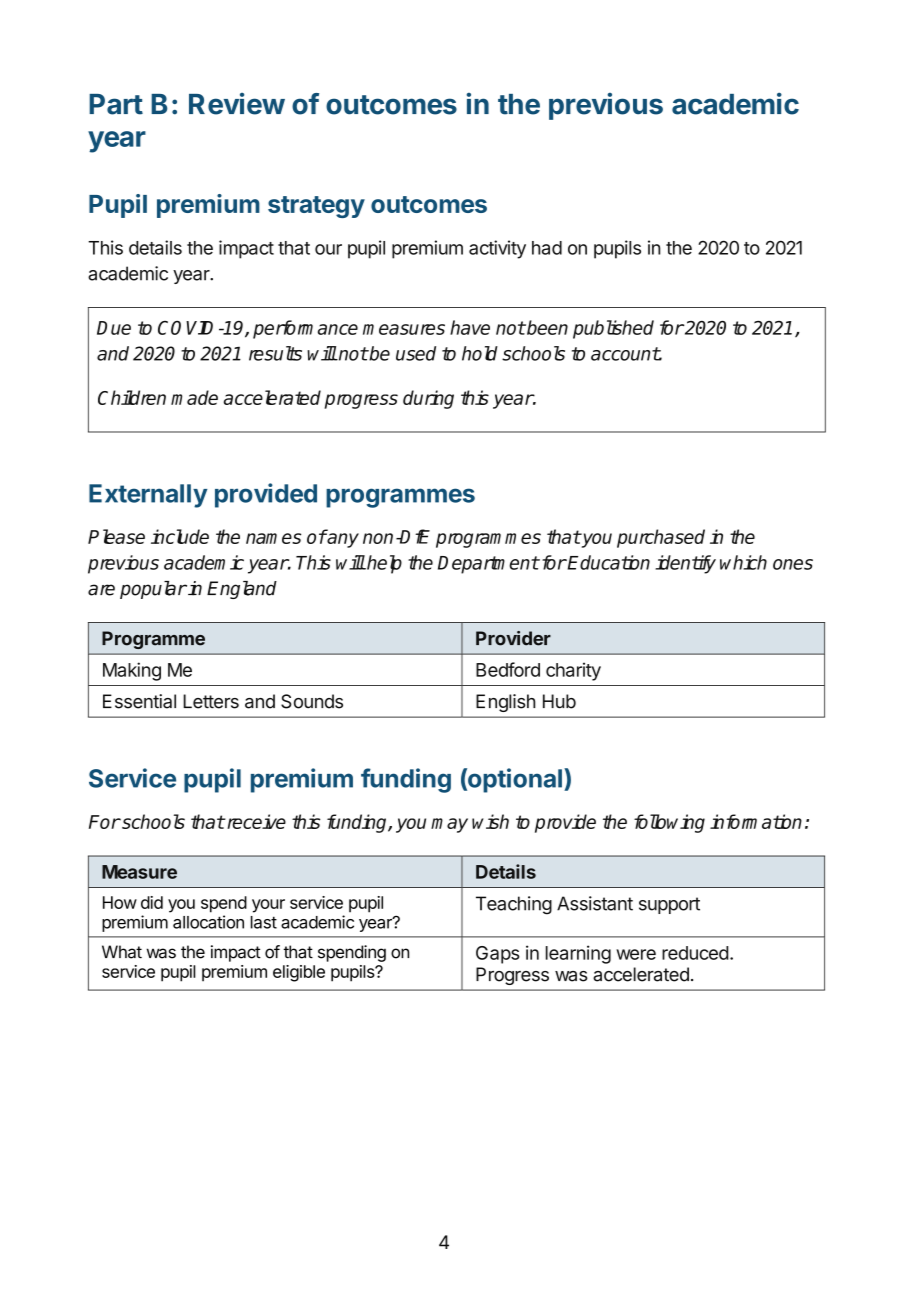  Describe the element at coordinates (470, 327) in the page. I see `have` at that location.
